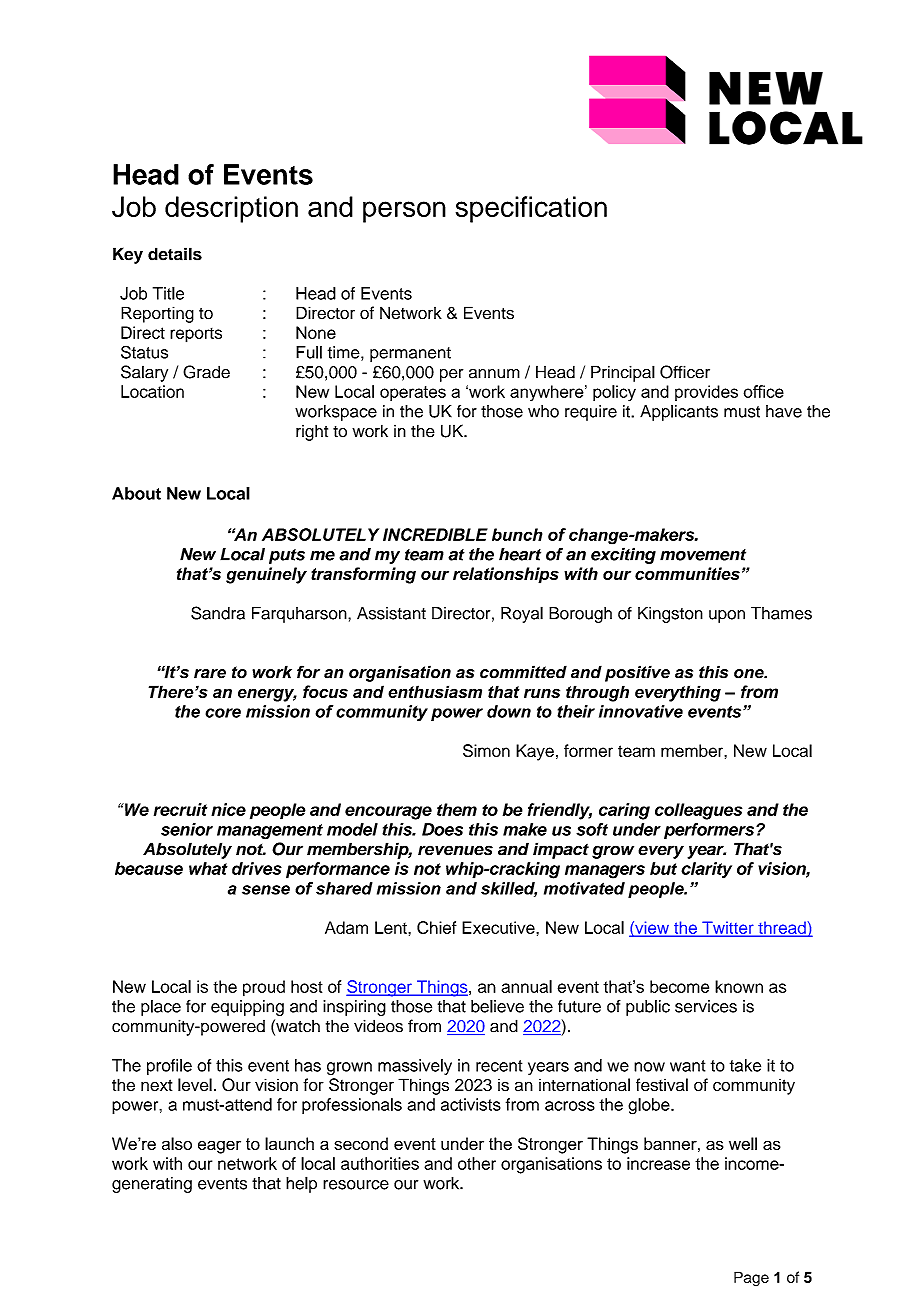 The width and height of the image is (924, 1308). I want to click on communities, so click(687, 573).
